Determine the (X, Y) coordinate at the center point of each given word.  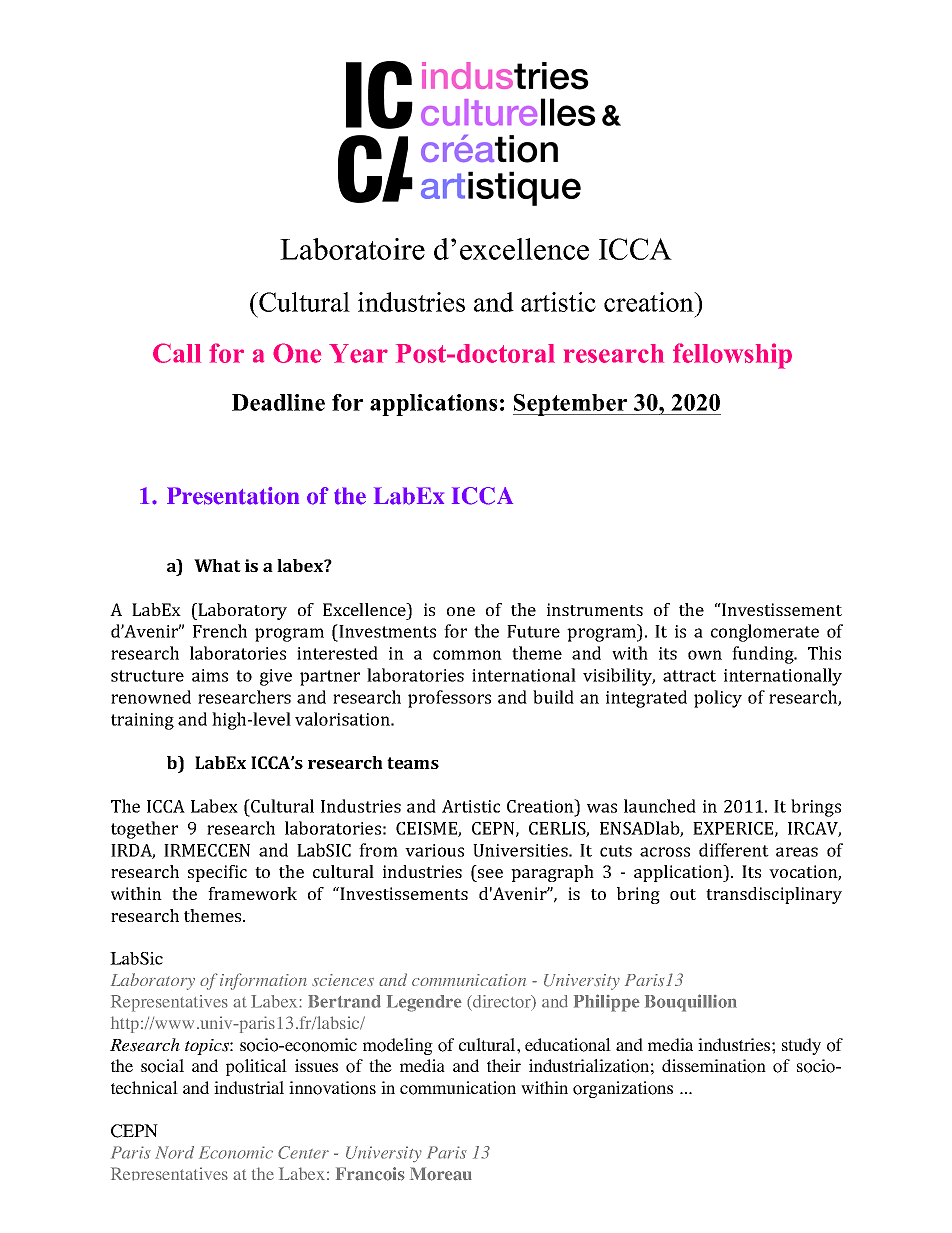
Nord (174, 1152)
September (571, 405)
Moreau (441, 1174)
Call (177, 353)
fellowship (732, 356)
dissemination (714, 1066)
